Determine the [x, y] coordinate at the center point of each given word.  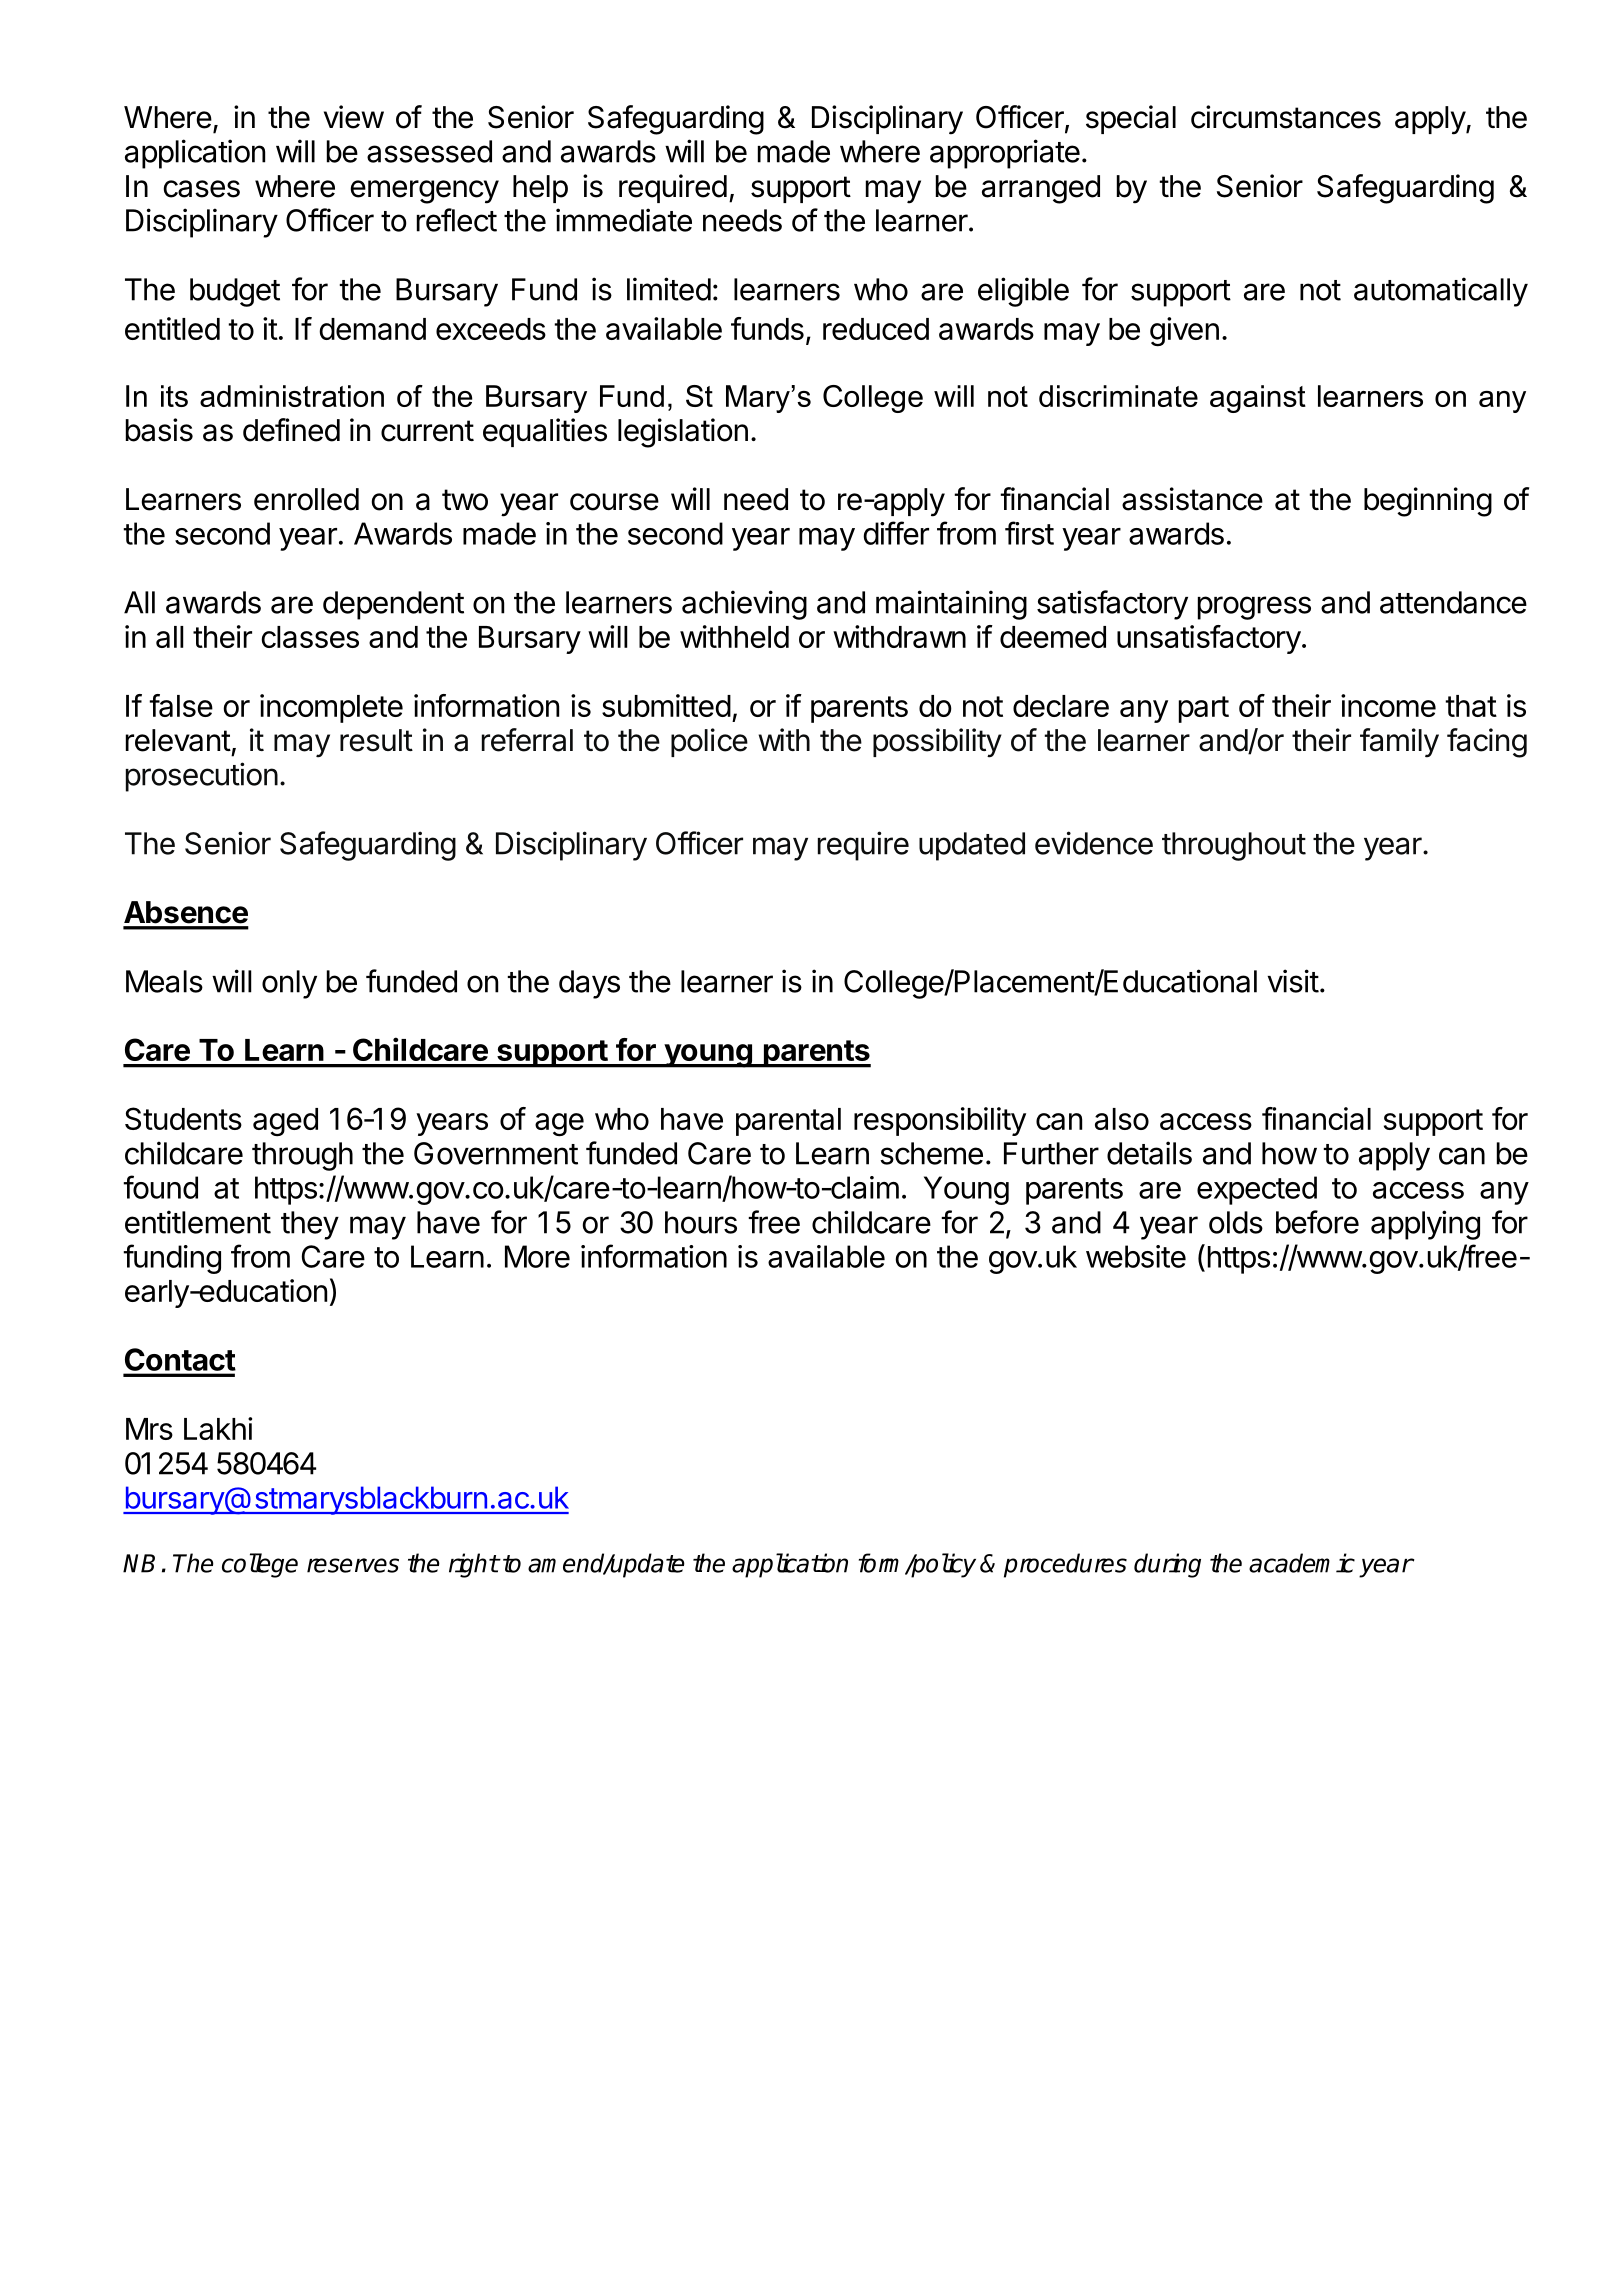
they [310, 1225]
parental [788, 1122]
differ [896, 533]
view [354, 117]
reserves [353, 1565]
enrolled [306, 499]
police [709, 742]
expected [1257, 1190]
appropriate [1005, 154]
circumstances [1286, 117]
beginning [1428, 502]
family [1399, 743]
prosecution [202, 777]
